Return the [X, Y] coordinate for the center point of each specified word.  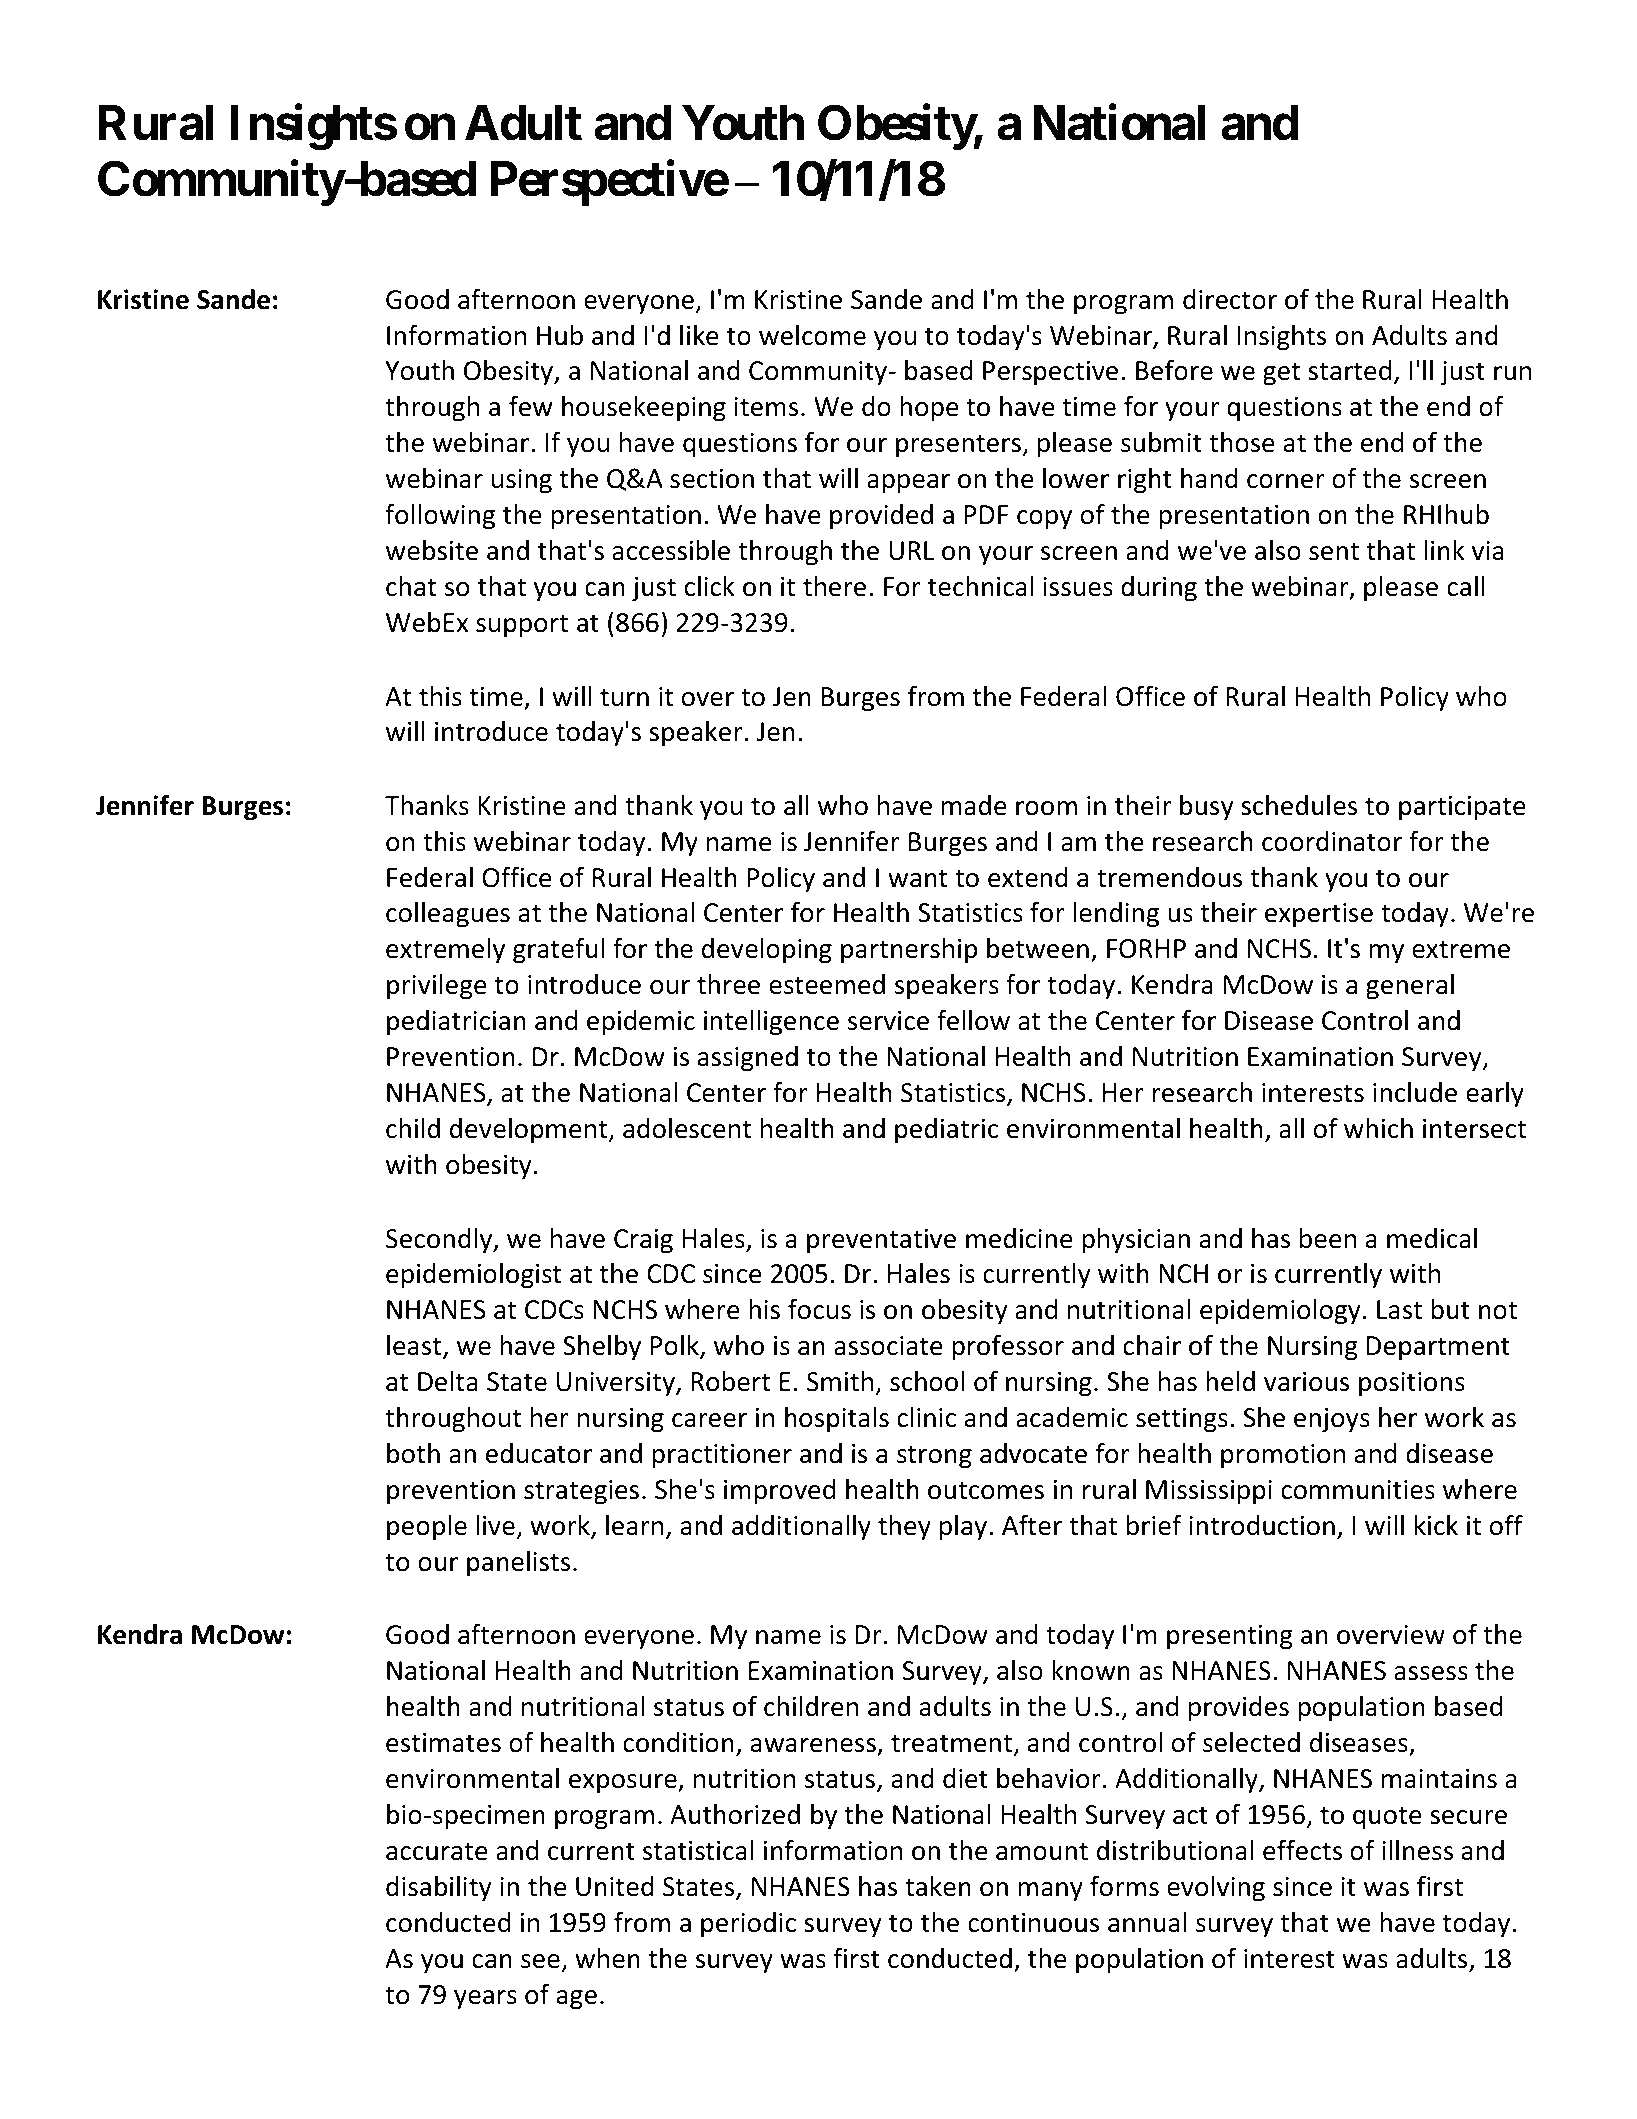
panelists [518, 1564]
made [974, 805]
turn [624, 697]
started [1349, 370]
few [531, 406]
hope [929, 409]
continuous [1033, 1923]
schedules [1299, 805]
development [530, 1131]
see [540, 1961]
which [1378, 1128]
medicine [1019, 1238]
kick [1436, 1525]
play [963, 1528]
